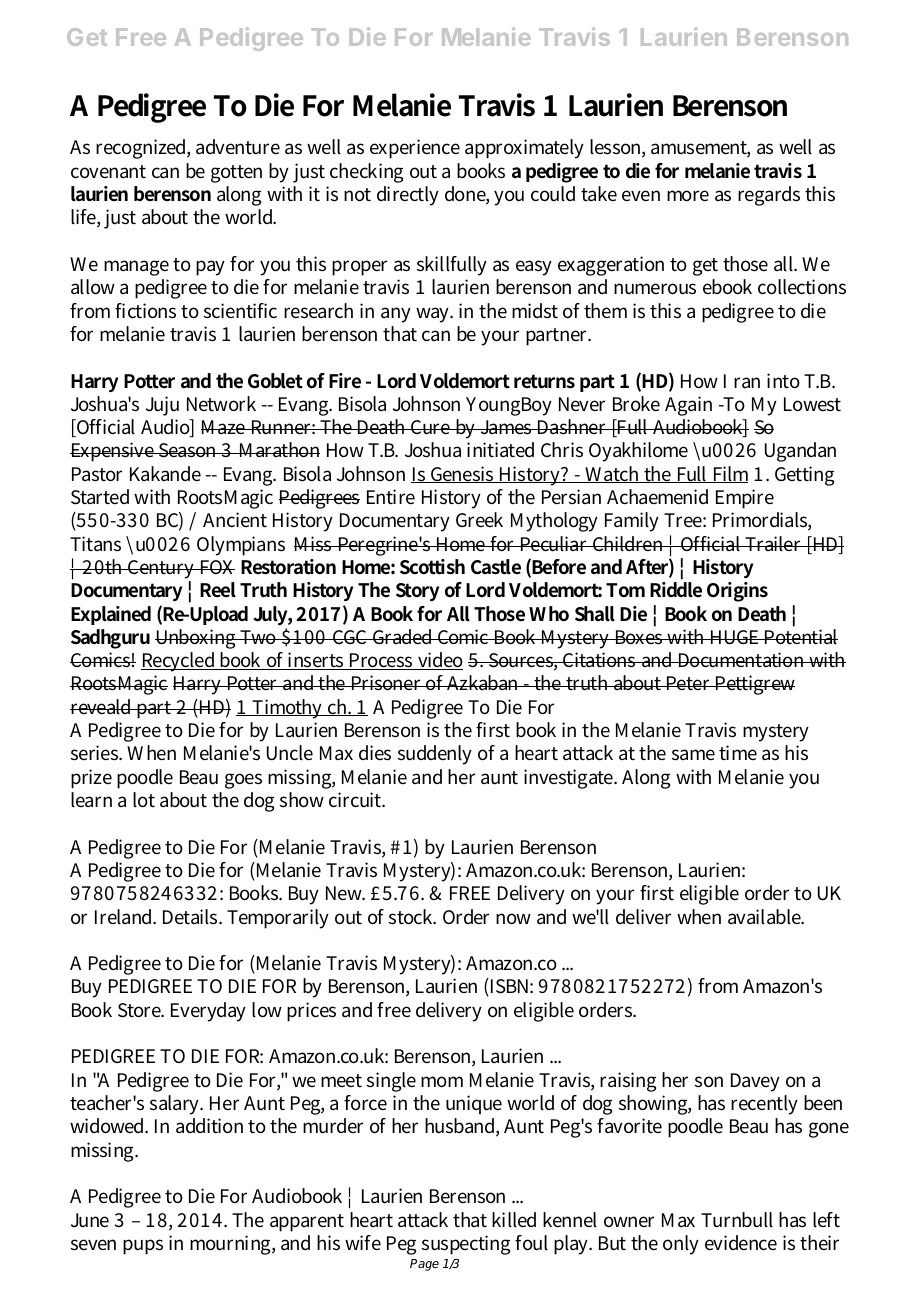  I want to click on gotten, so click(236, 174).
